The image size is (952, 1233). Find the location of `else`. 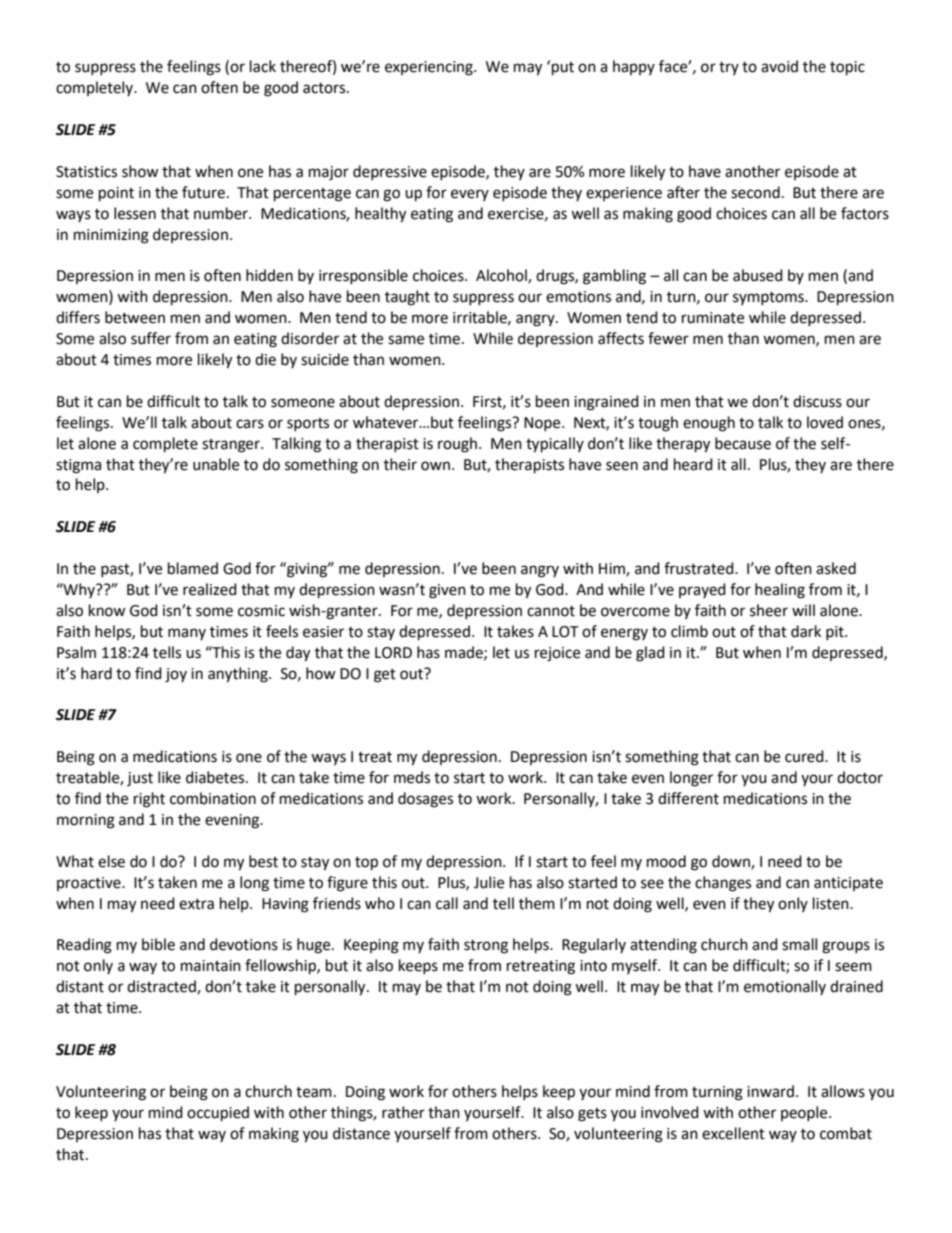

else is located at coordinates (111, 861).
